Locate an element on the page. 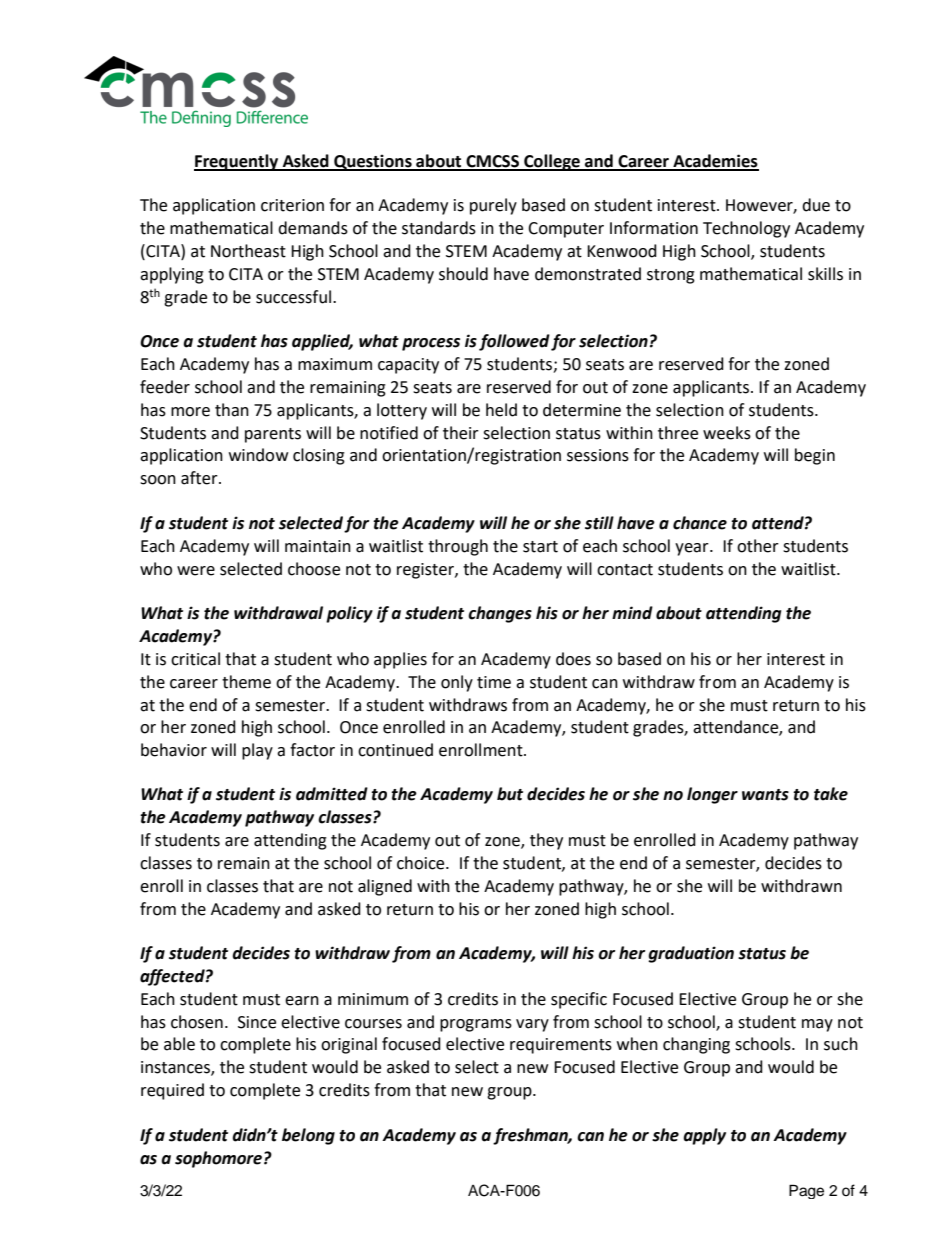 The height and width of the document is (1233, 952). Frequently is located at coordinates (237, 162).
